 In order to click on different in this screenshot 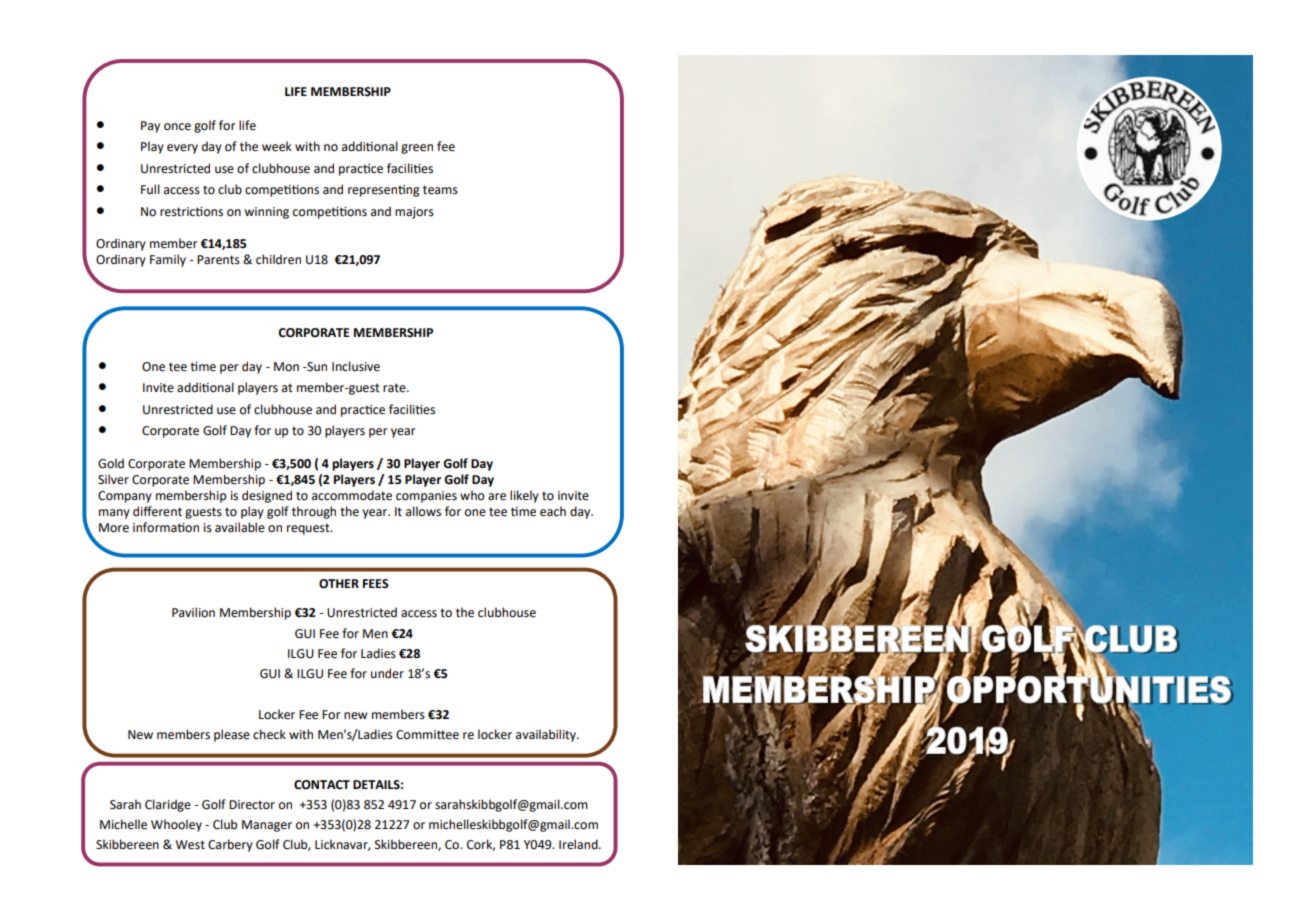, I will do `click(157, 511)`.
